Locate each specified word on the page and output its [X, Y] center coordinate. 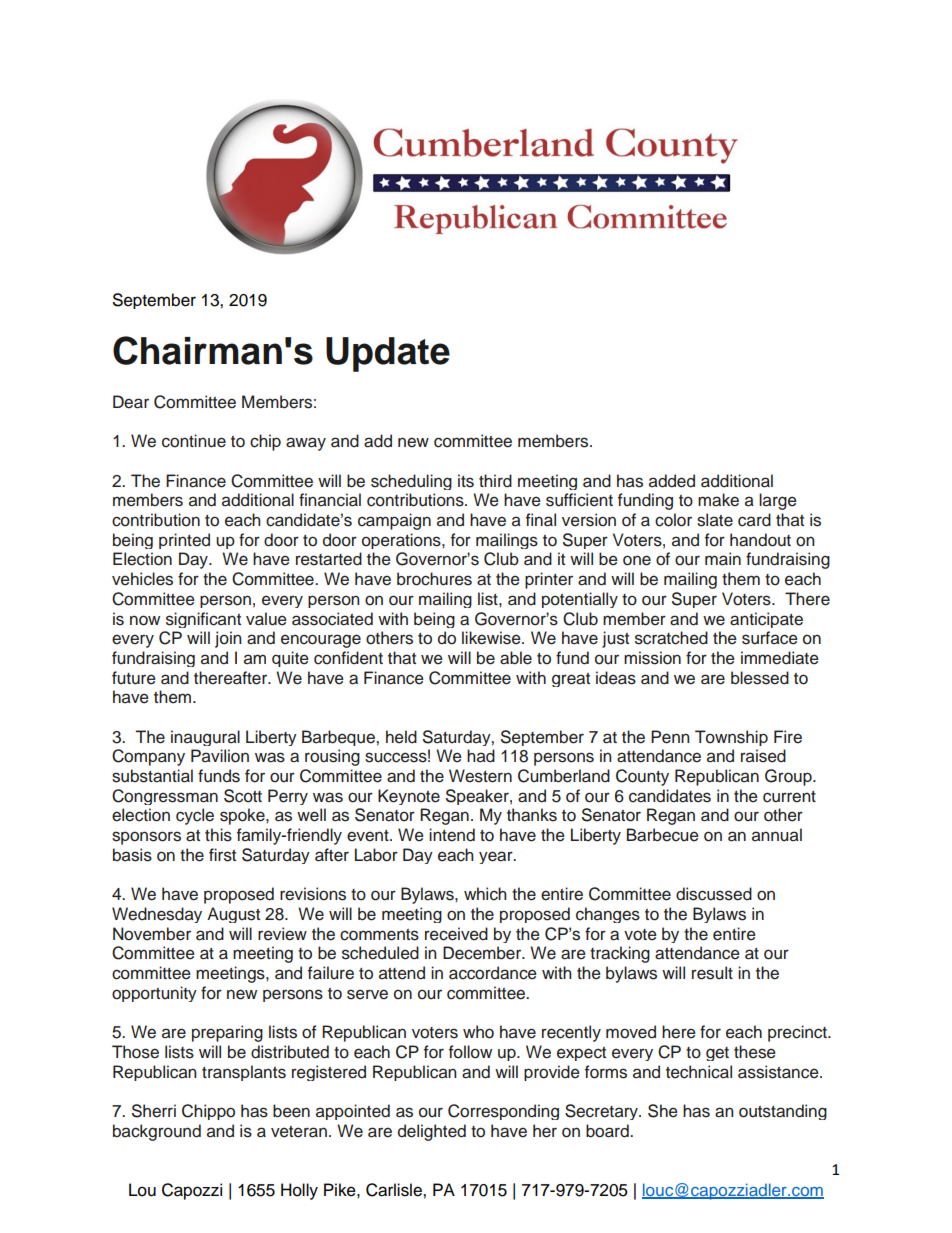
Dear [131, 402]
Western [480, 776]
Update [388, 354]
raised [763, 756]
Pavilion [220, 756]
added [672, 481]
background [157, 1132]
